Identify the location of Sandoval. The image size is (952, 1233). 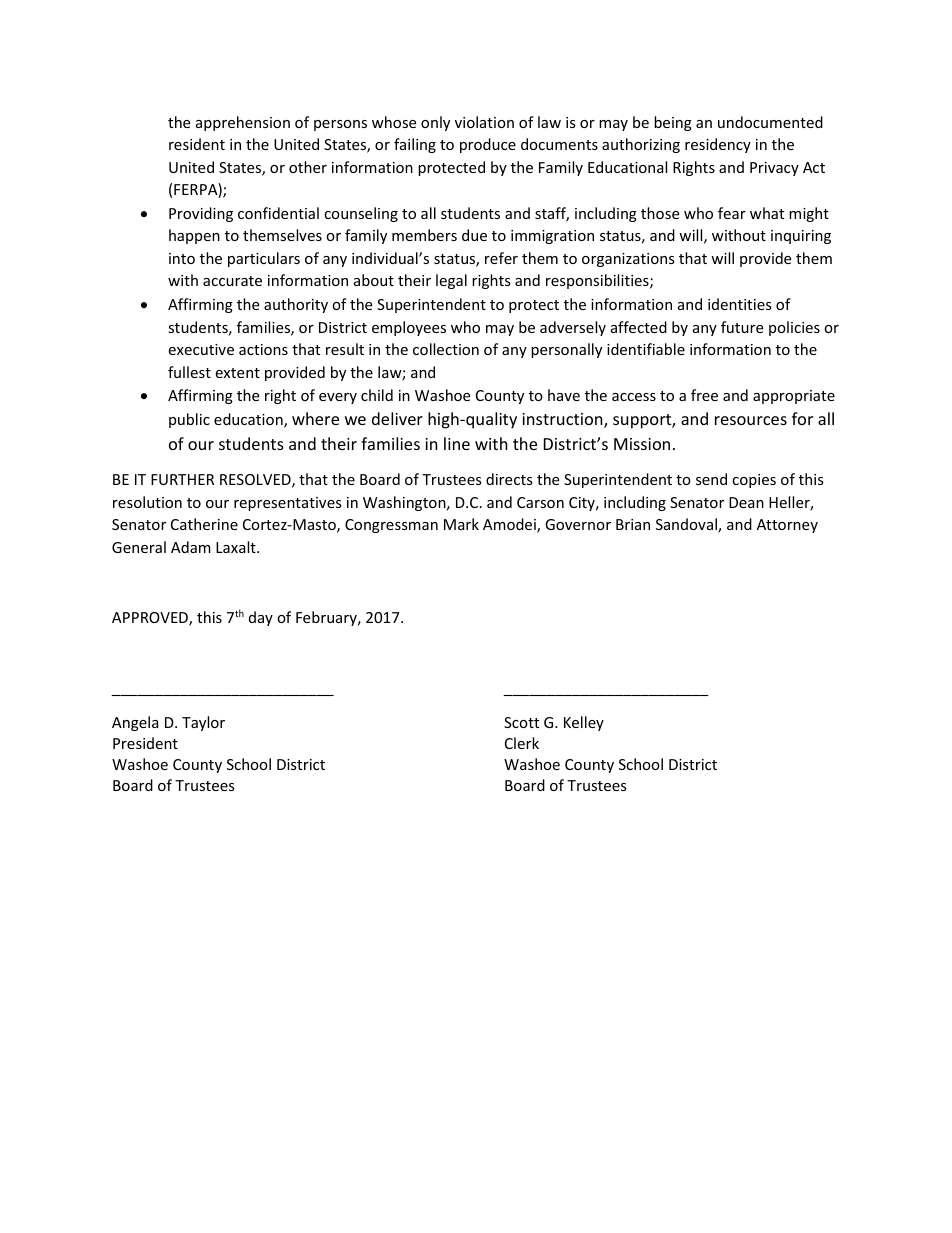
(687, 525).
